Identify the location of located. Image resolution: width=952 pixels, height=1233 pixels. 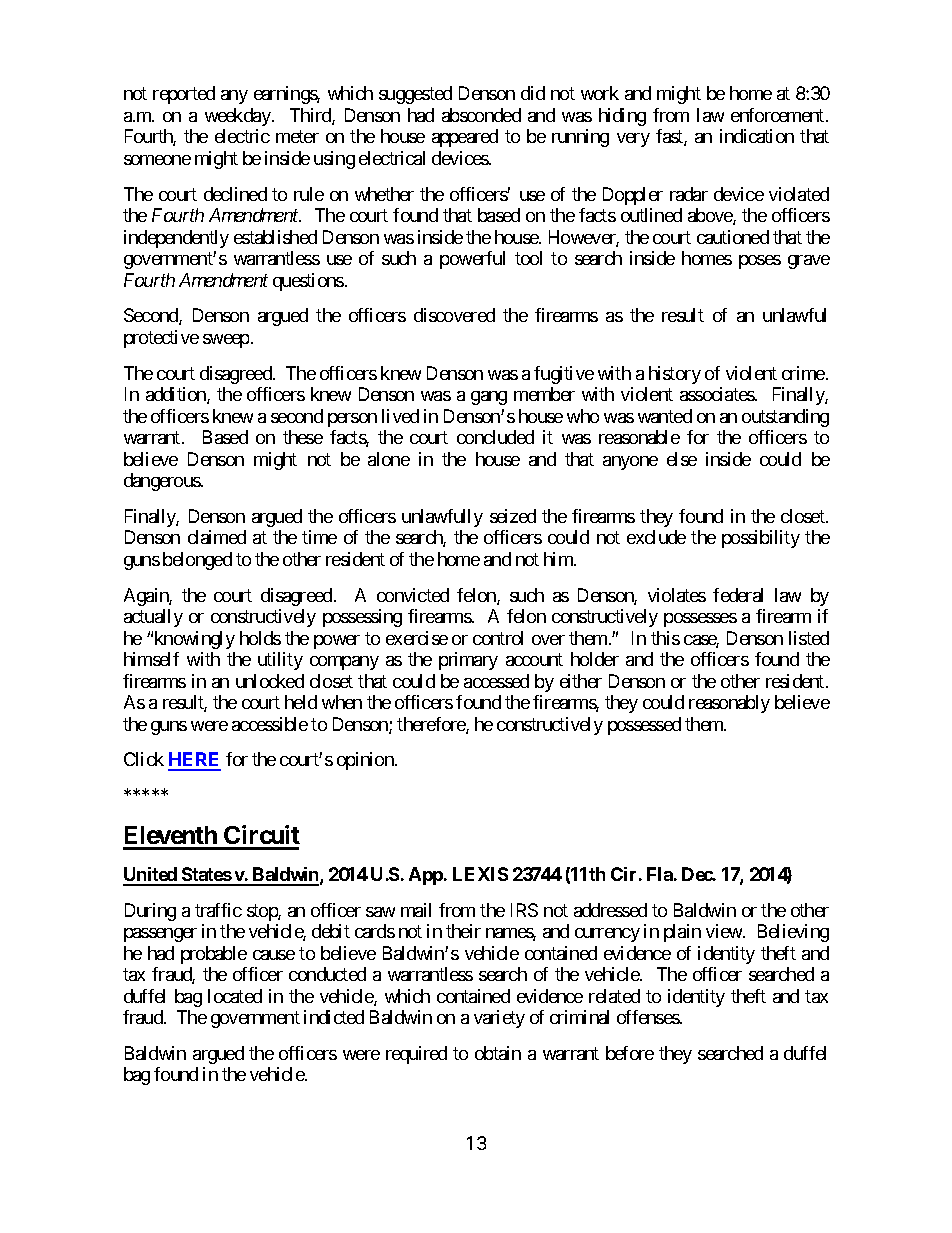
(235, 996).
